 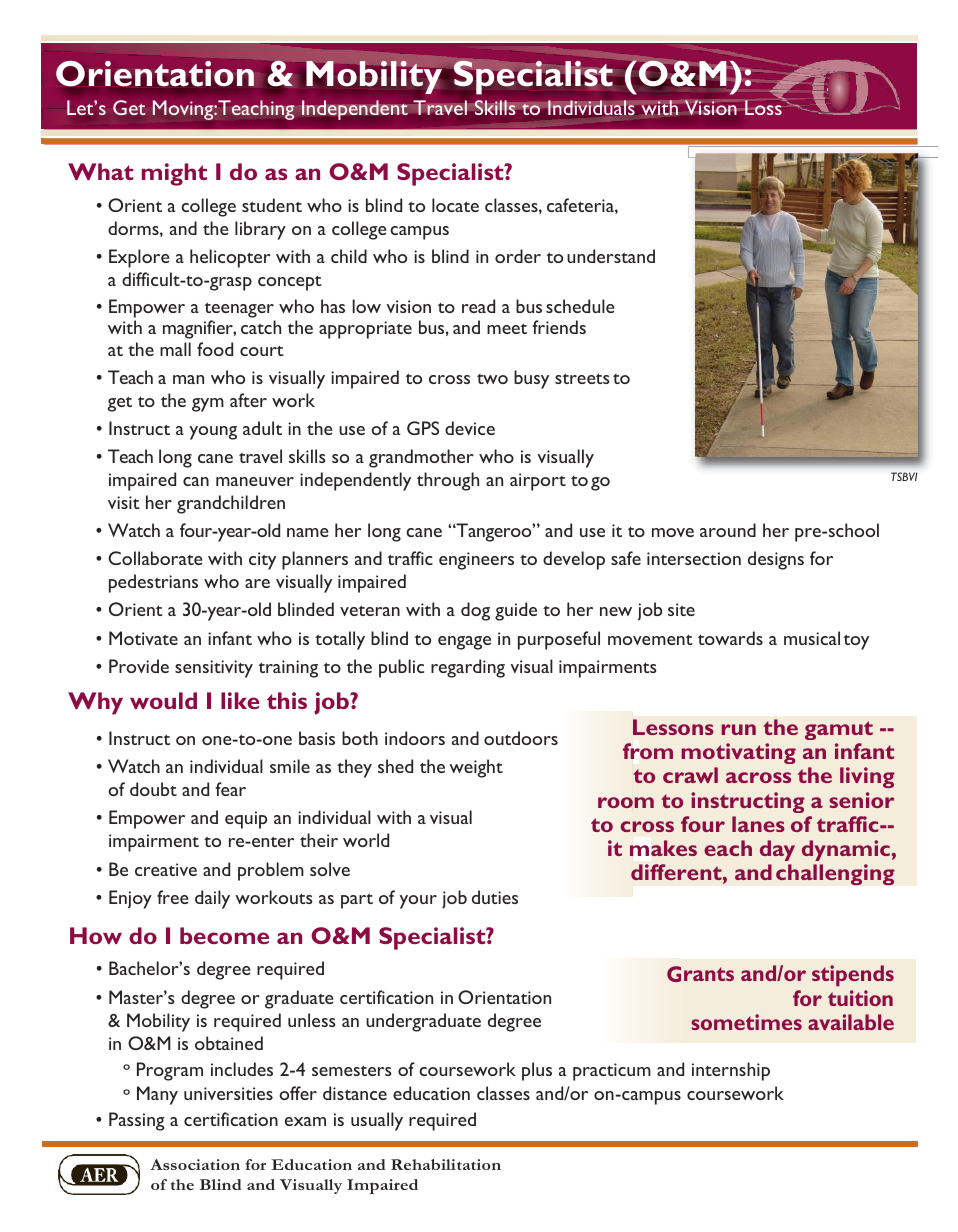 What do you see at coordinates (446, 1164) in the page?
I see `Rehabilitation` at bounding box center [446, 1164].
